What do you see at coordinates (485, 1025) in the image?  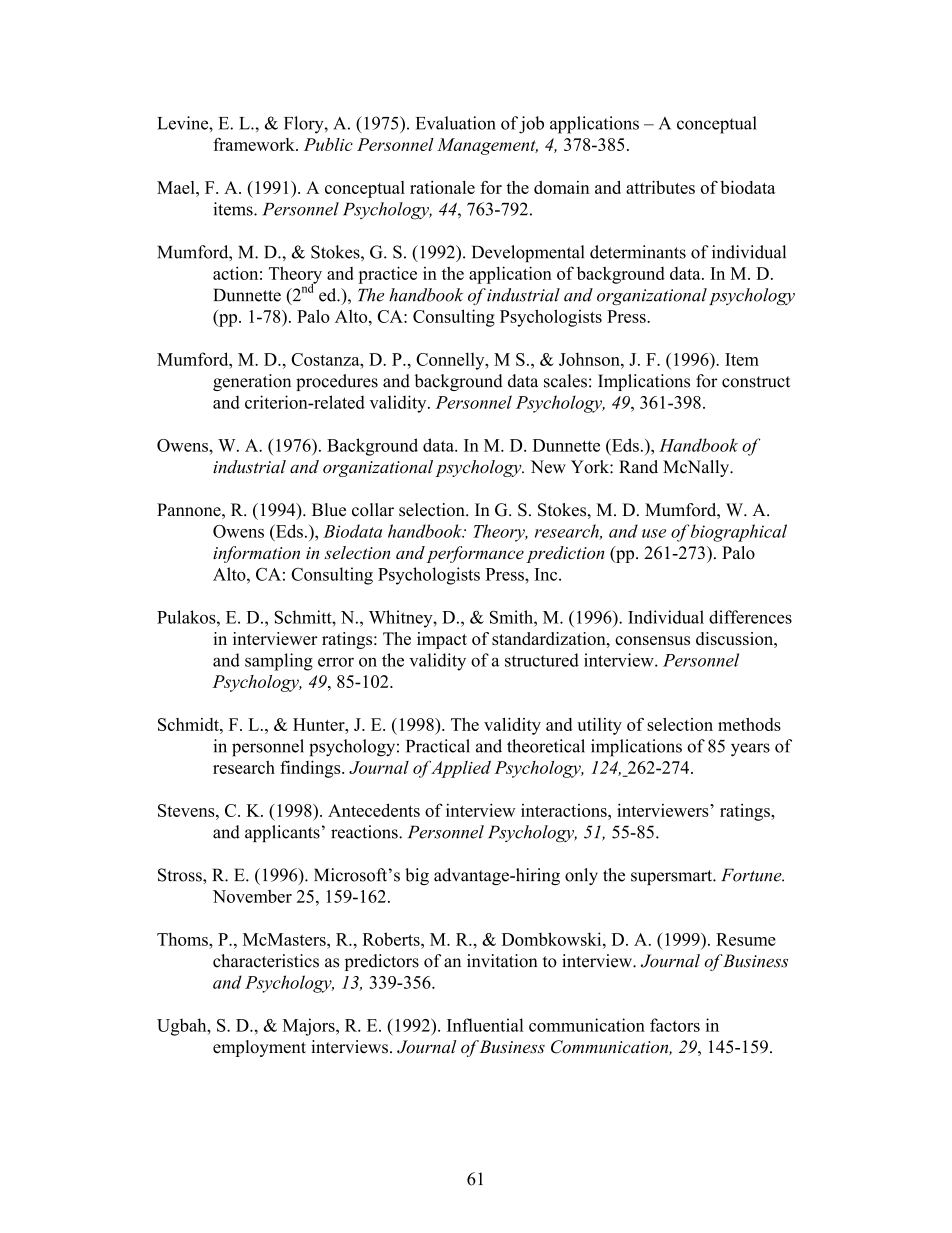 I see `Influential` at bounding box center [485, 1025].
